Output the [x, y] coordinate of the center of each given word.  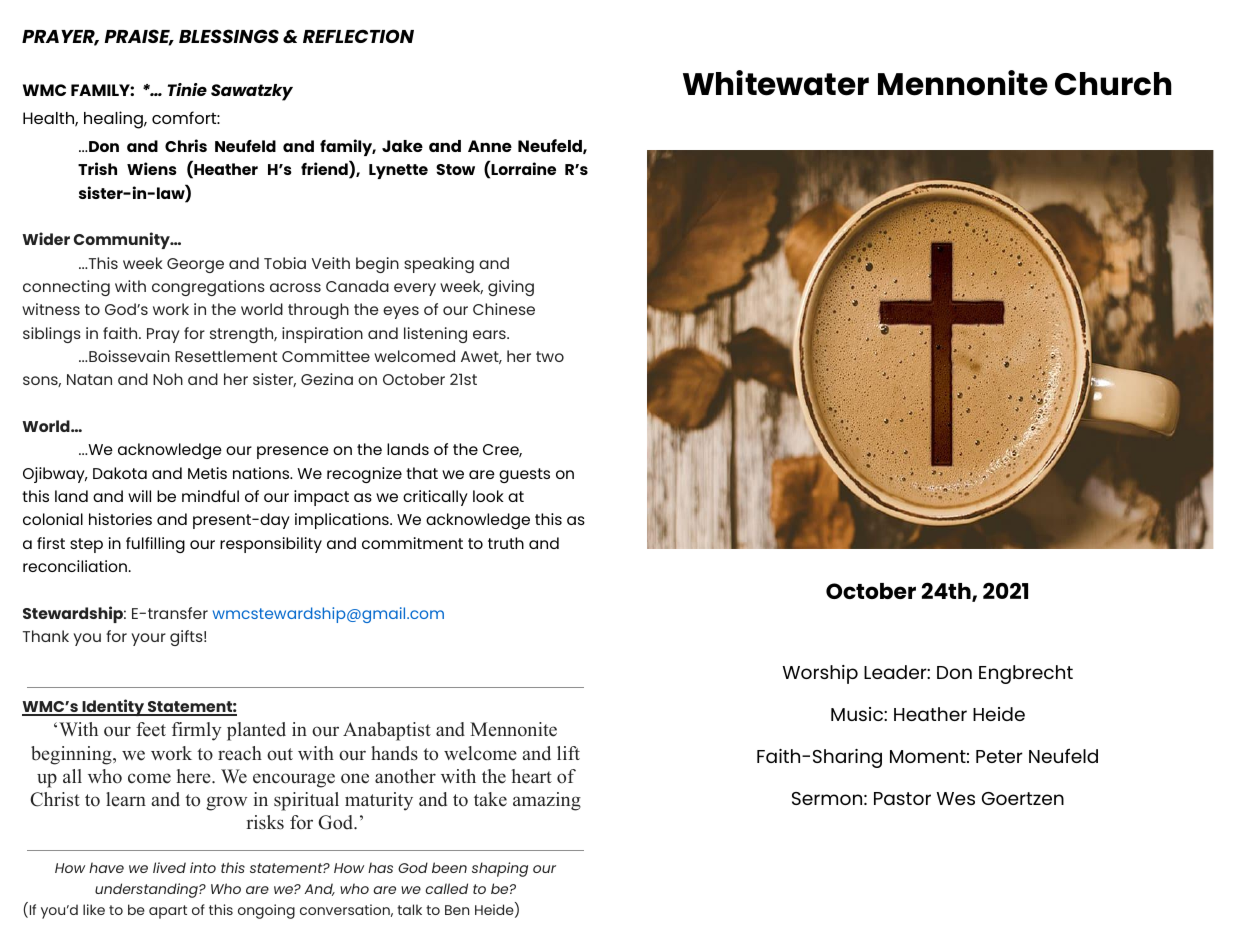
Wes [956, 798]
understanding [147, 890]
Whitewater [776, 83]
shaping [500, 869]
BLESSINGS [229, 36]
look [488, 496]
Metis [207, 473]
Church [1113, 84]
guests [524, 475]
